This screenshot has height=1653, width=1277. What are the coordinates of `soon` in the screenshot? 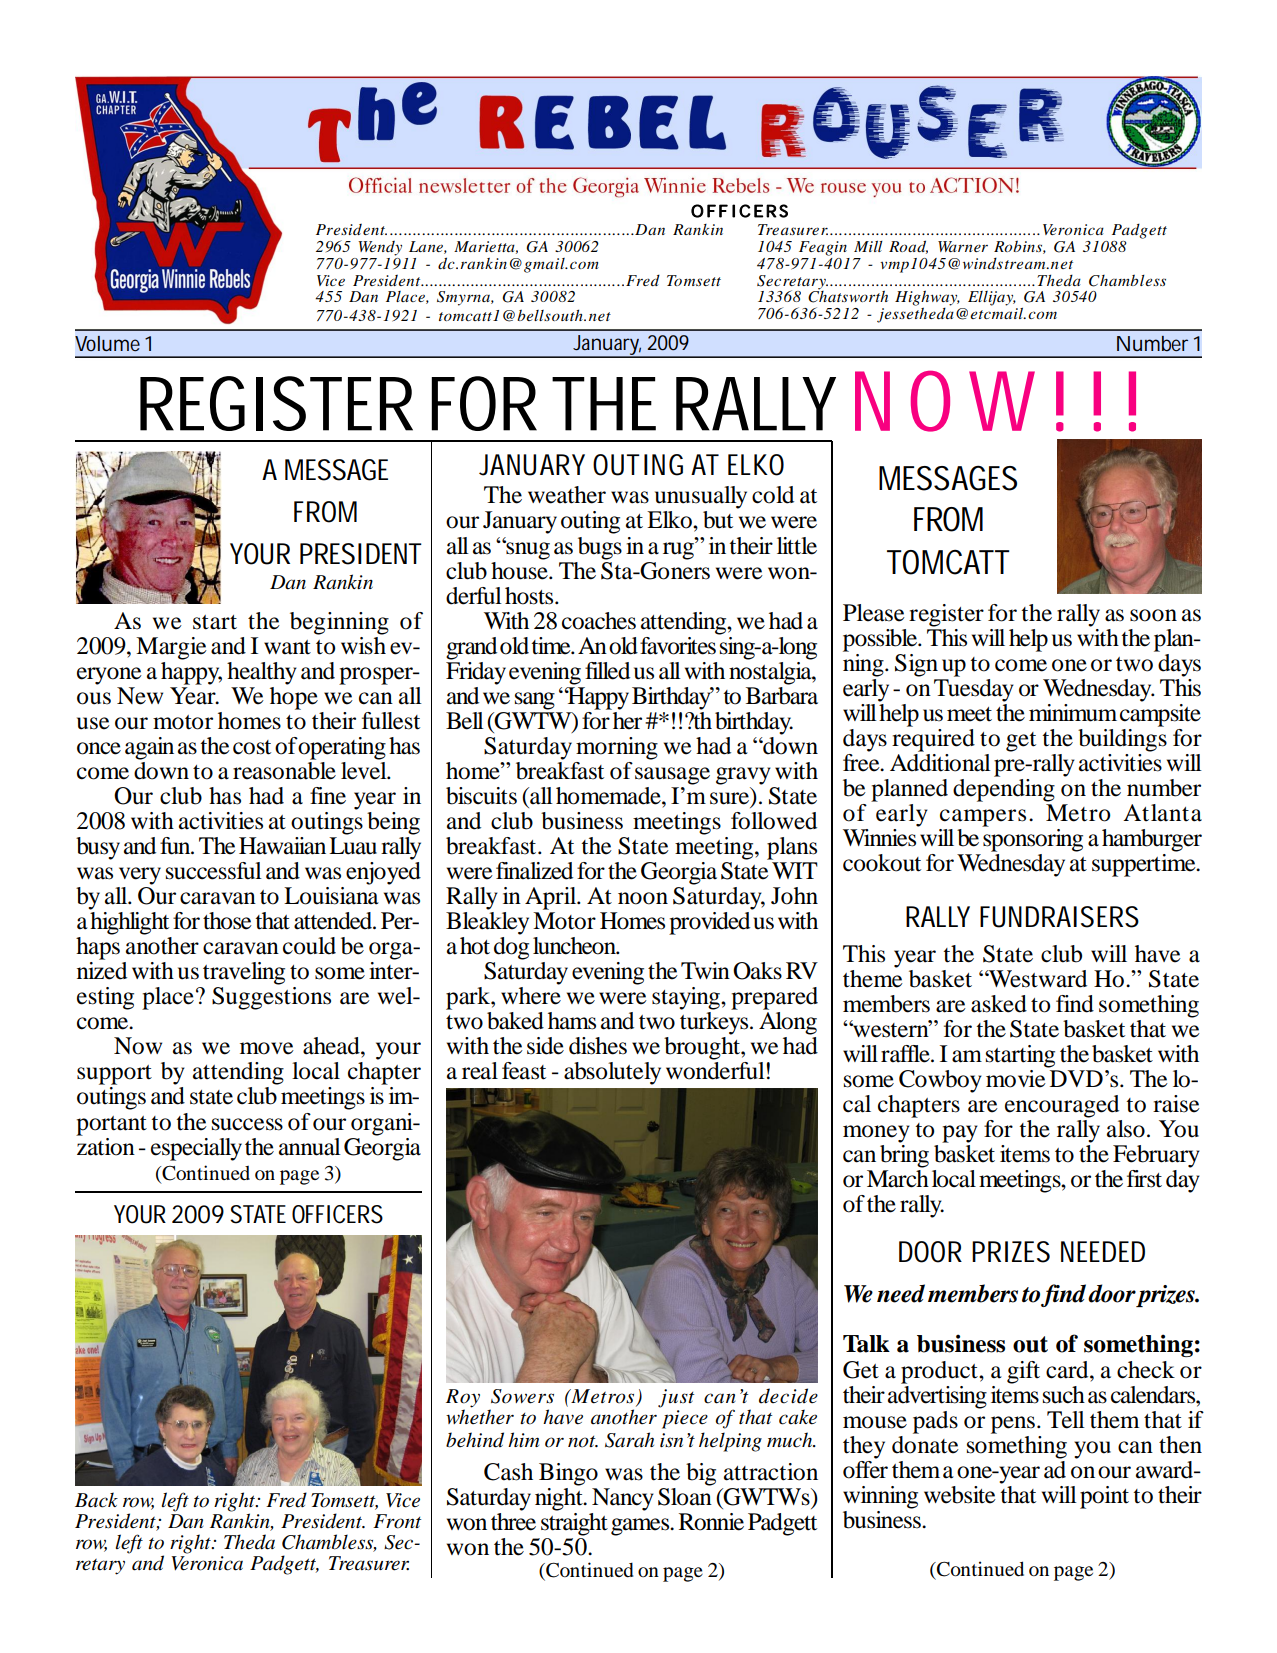 It's located at (1153, 615).
